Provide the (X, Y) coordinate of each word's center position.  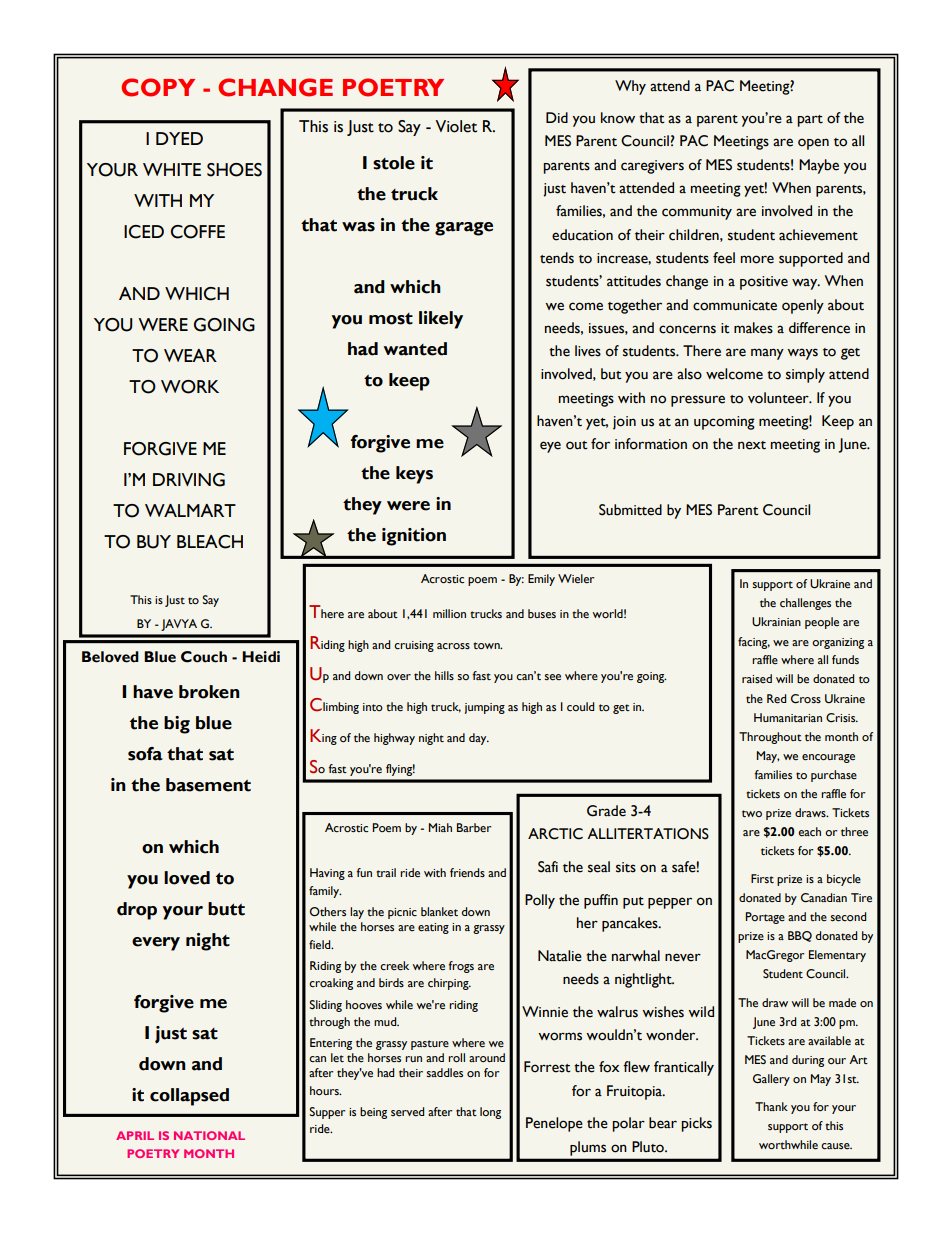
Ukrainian (776, 622)
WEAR (190, 355)
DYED (179, 138)
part (810, 121)
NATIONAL (209, 1135)
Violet (456, 126)
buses (542, 614)
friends (467, 873)
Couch (204, 657)
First (762, 878)
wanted (415, 349)
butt (226, 909)
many (767, 354)
